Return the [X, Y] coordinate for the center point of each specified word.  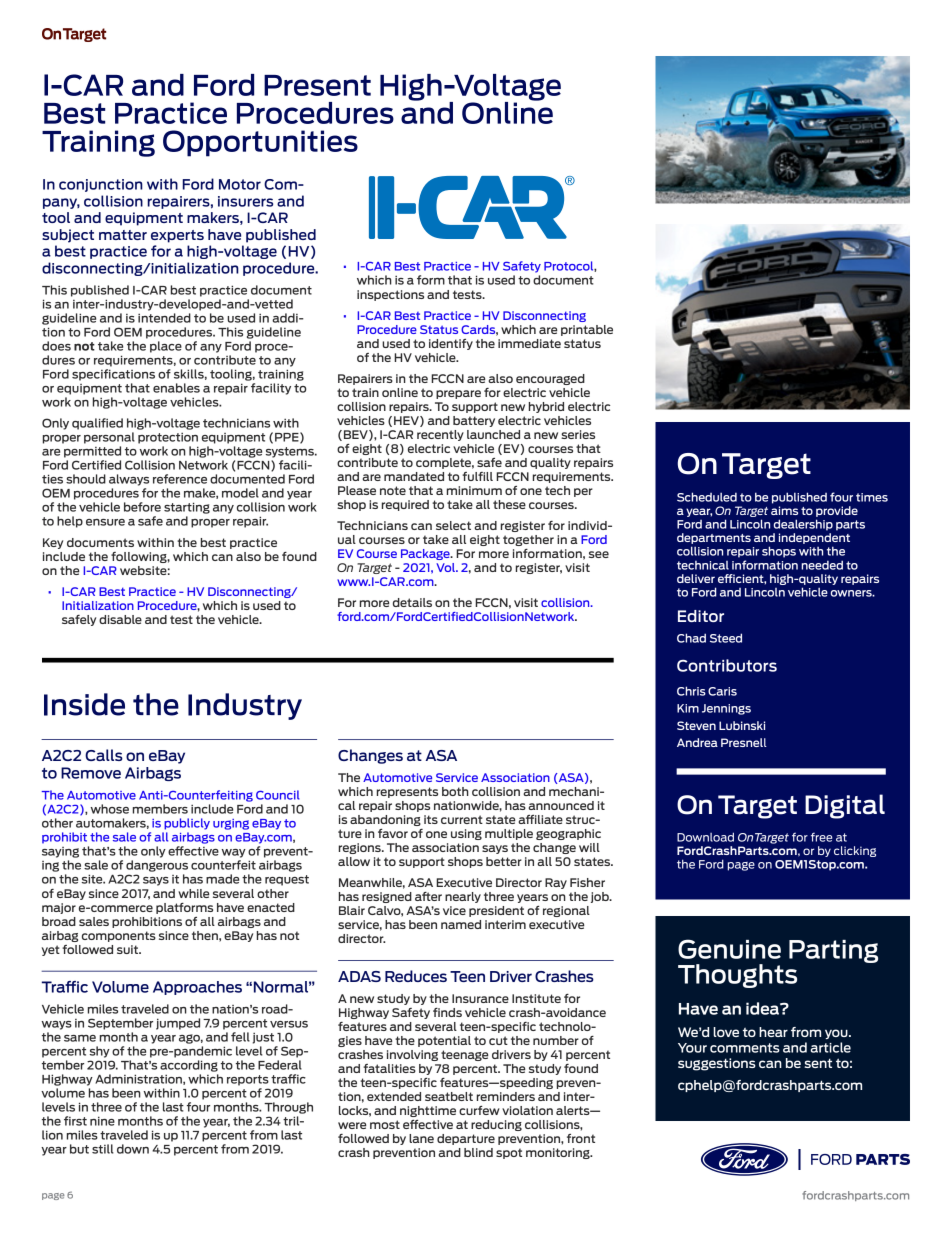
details [412, 602]
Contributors [727, 665]
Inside [84, 704]
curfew [479, 1110]
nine [102, 1121]
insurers [245, 201]
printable [587, 330]
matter [123, 235]
